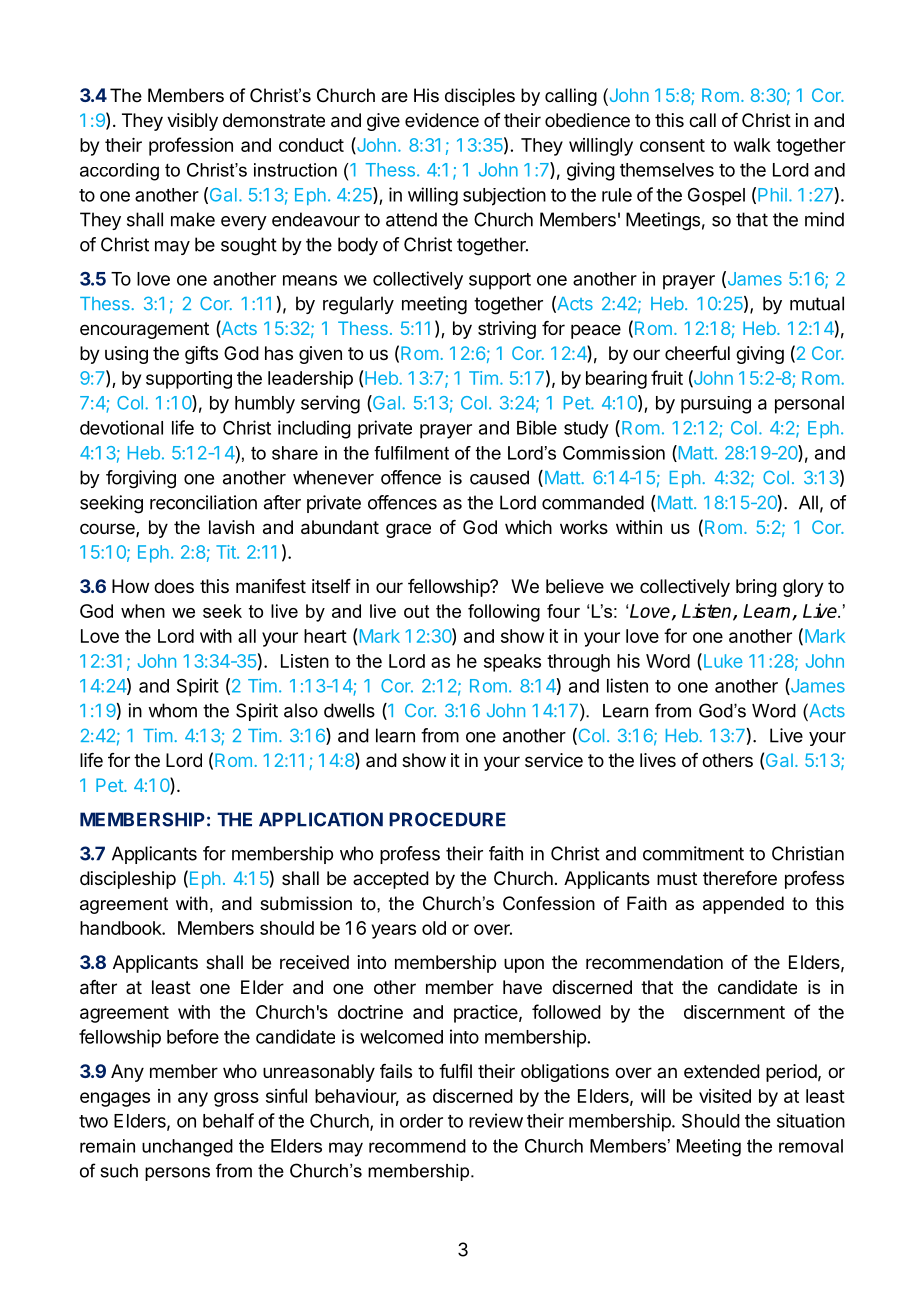  Describe the element at coordinates (756, 588) in the screenshot. I see `bring` at that location.
